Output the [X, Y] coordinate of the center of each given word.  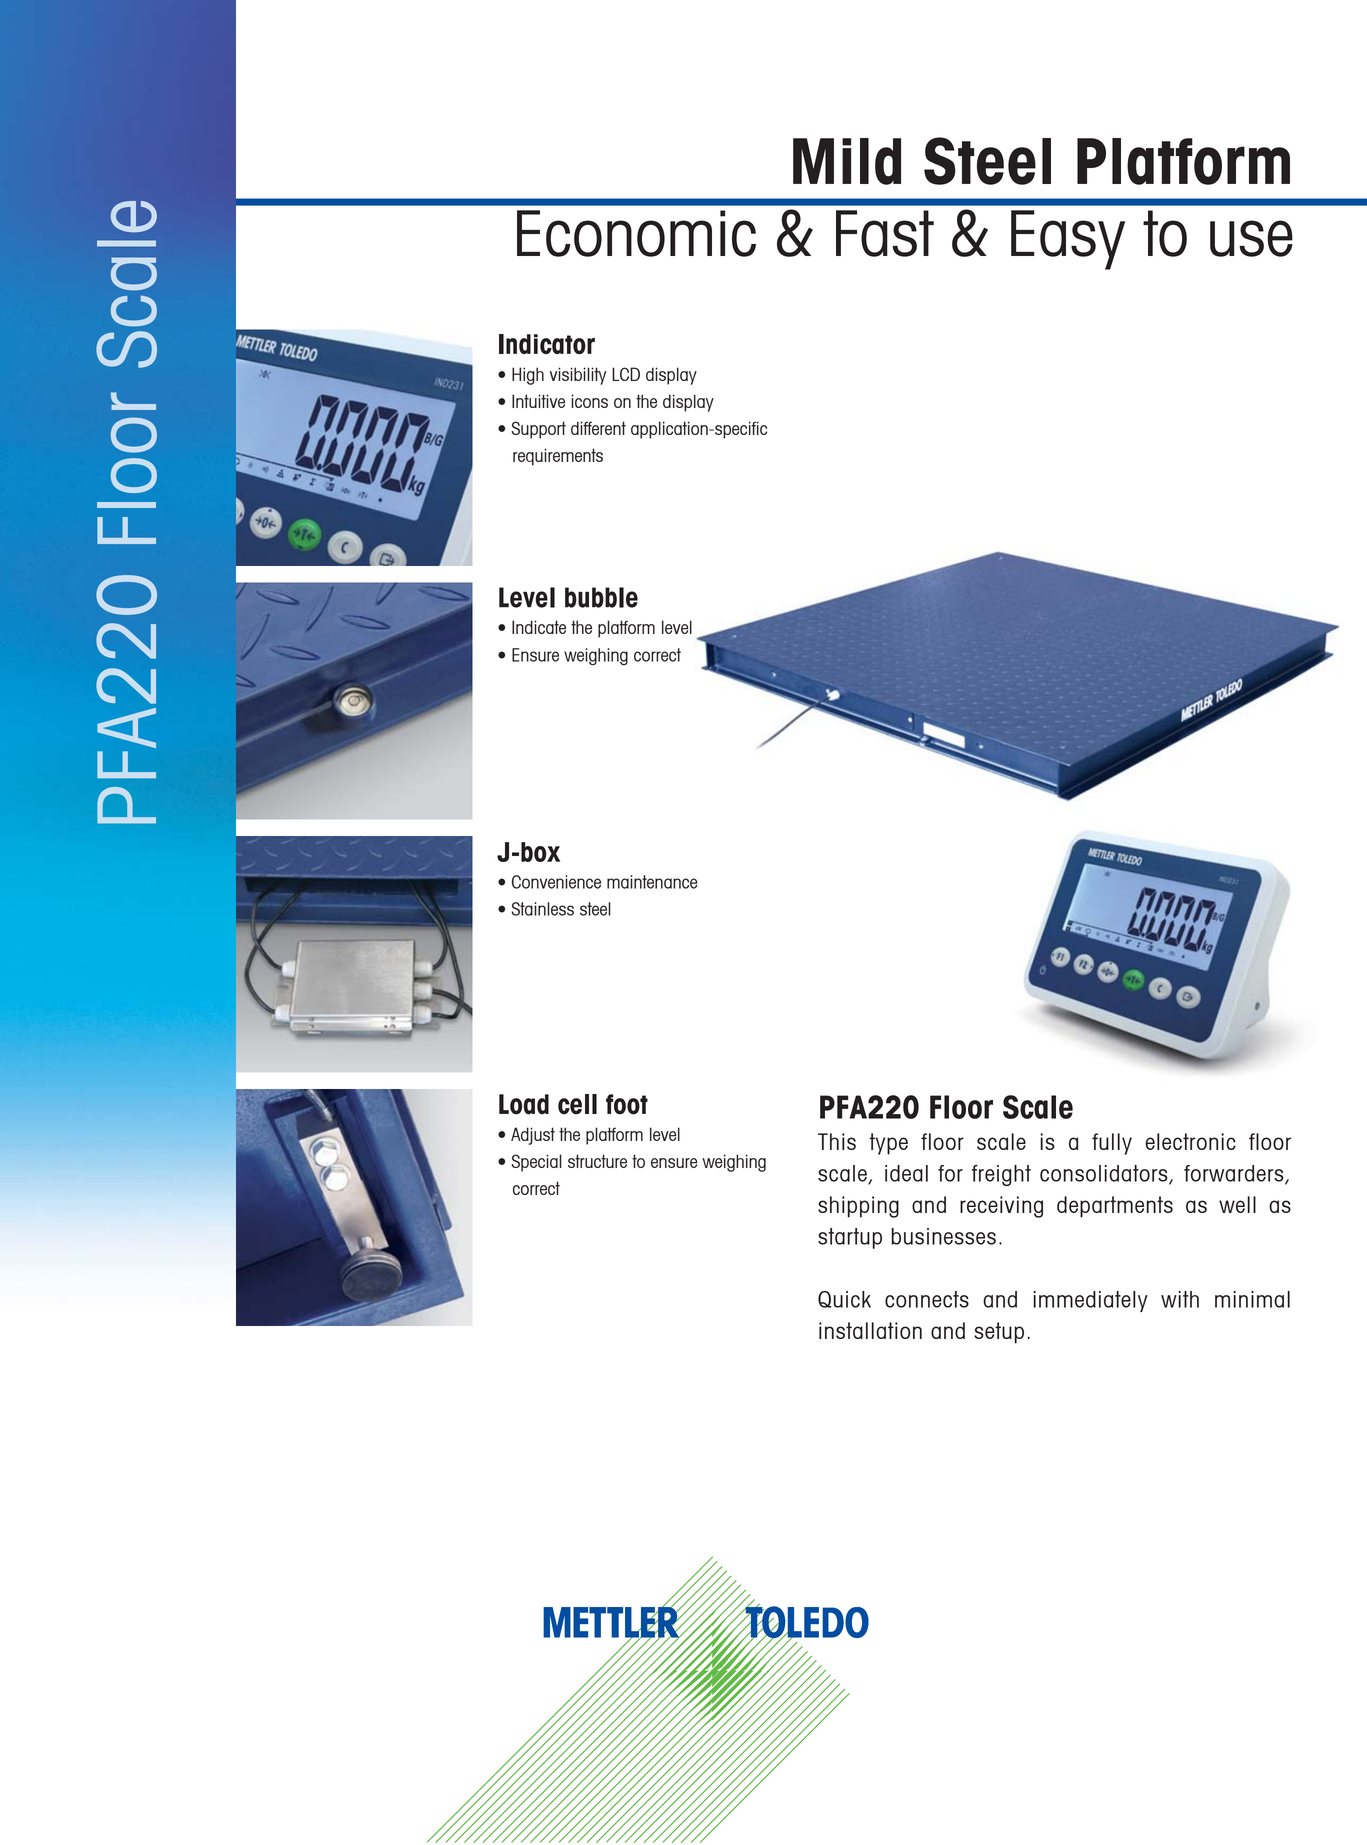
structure [597, 1161]
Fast [885, 233]
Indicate [539, 627]
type [888, 1144]
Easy [1068, 240]
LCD [626, 374]
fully [1112, 1144]
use [1251, 238]
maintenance [652, 882]
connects [927, 1299]
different [598, 428]
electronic [1190, 1141]
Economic [636, 233]
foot [627, 1104]
